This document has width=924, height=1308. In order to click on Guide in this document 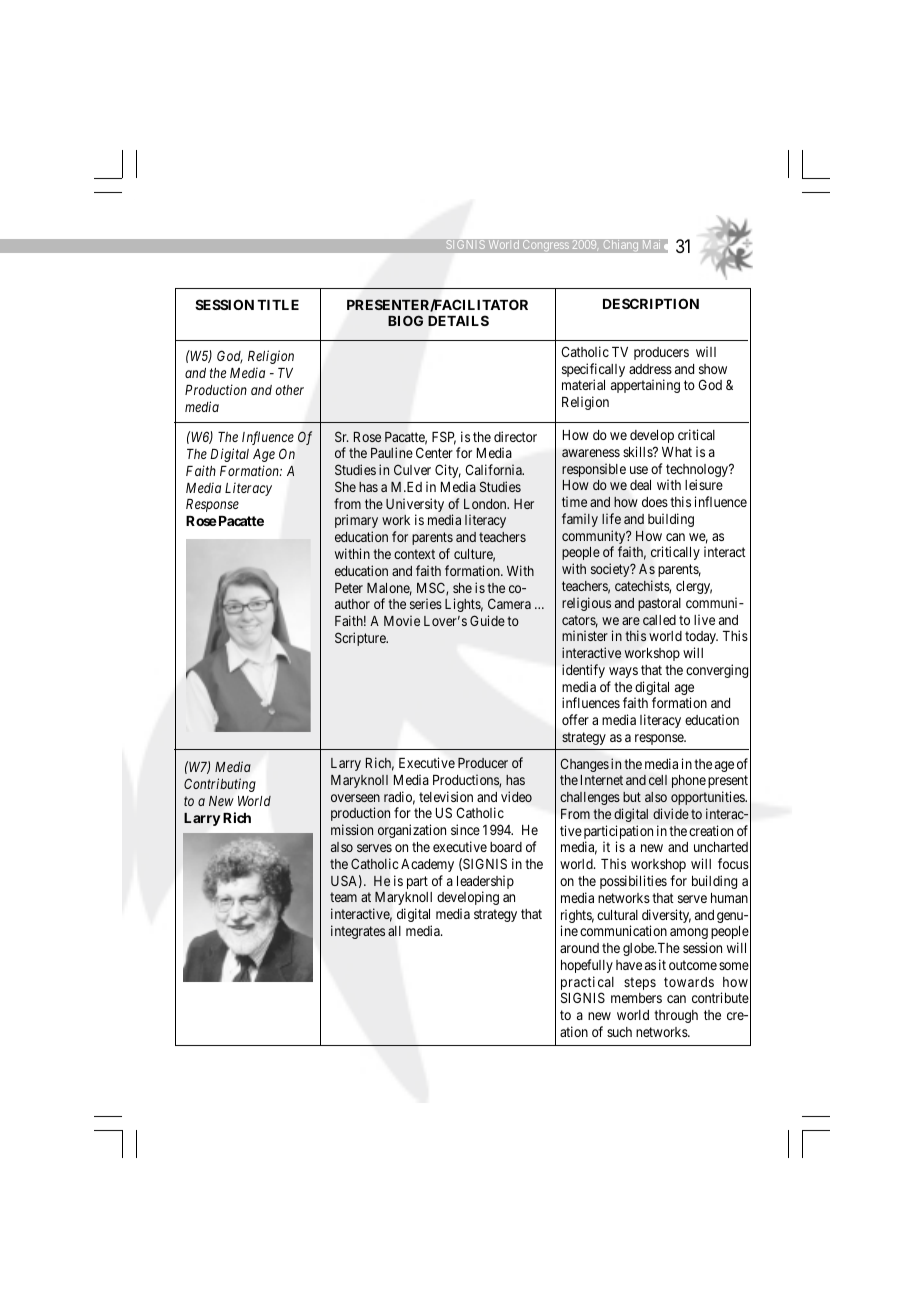, I will do `click(487, 620)`.
